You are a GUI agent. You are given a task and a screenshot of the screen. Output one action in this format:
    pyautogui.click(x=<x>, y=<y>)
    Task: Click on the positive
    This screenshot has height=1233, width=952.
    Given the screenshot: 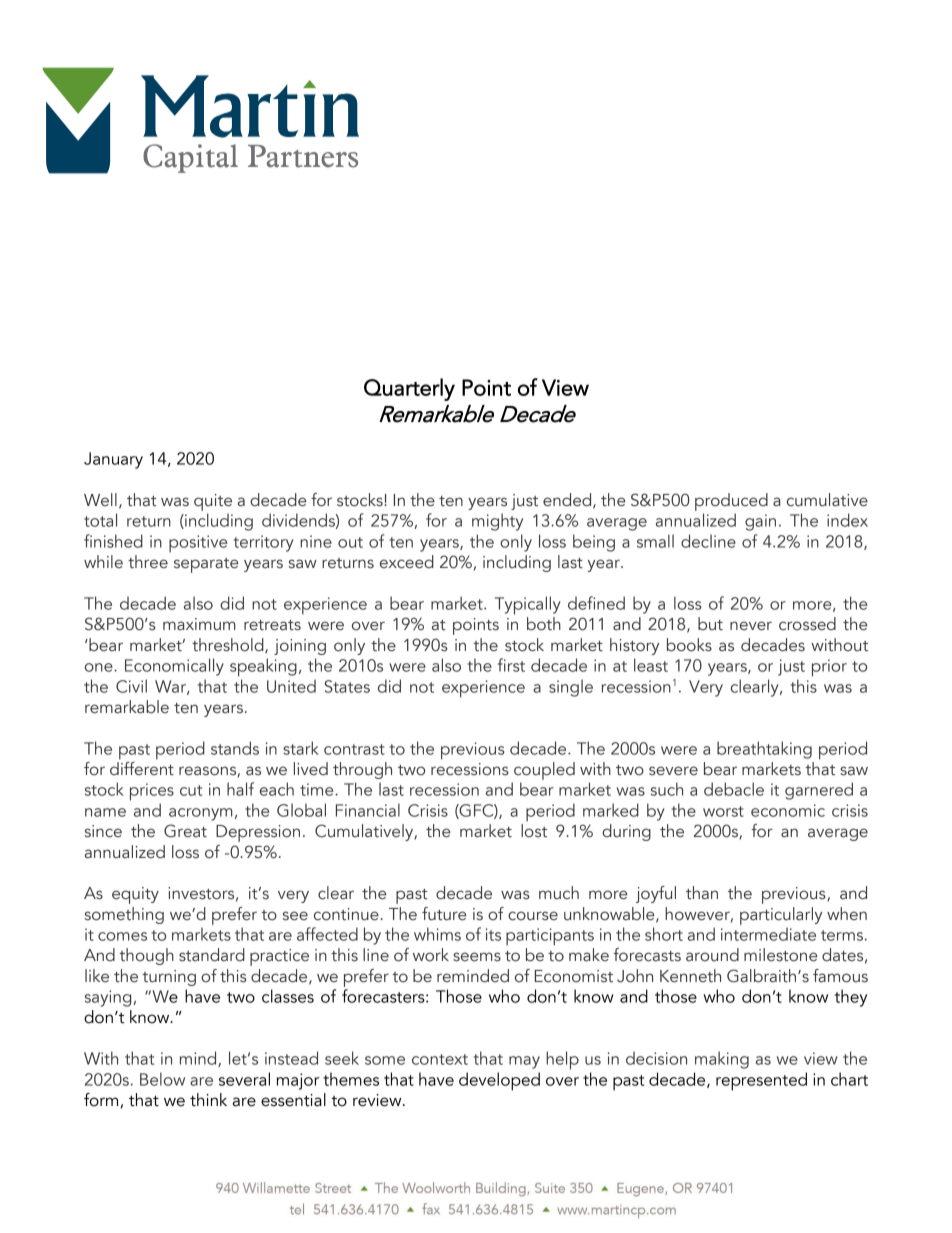 What is the action you would take?
    pyautogui.click(x=198, y=544)
